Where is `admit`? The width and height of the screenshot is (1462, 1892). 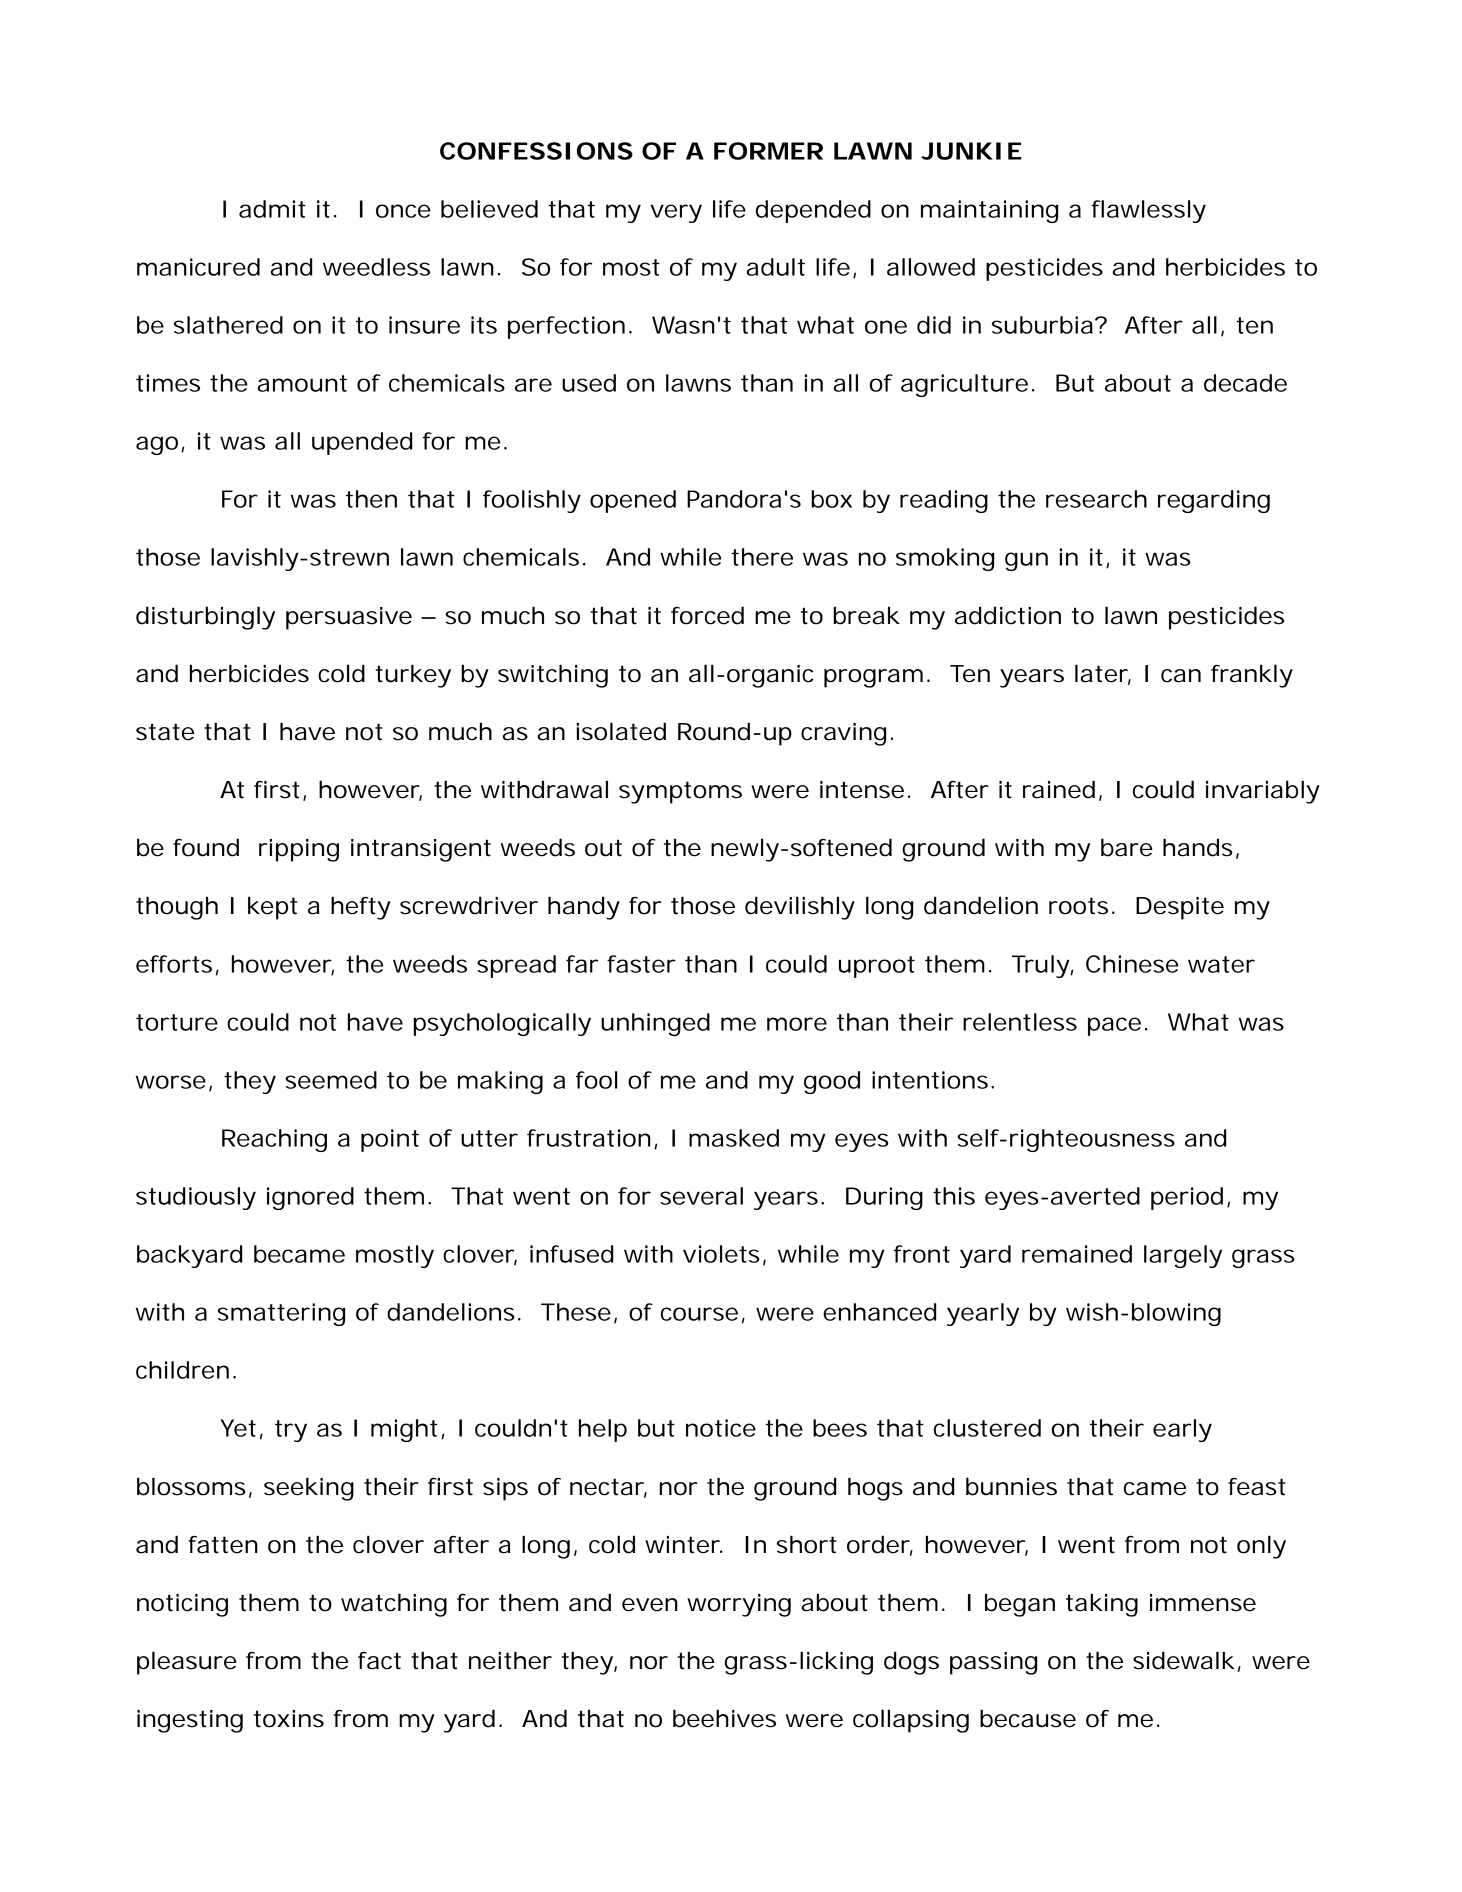 admit is located at coordinates (272, 209).
